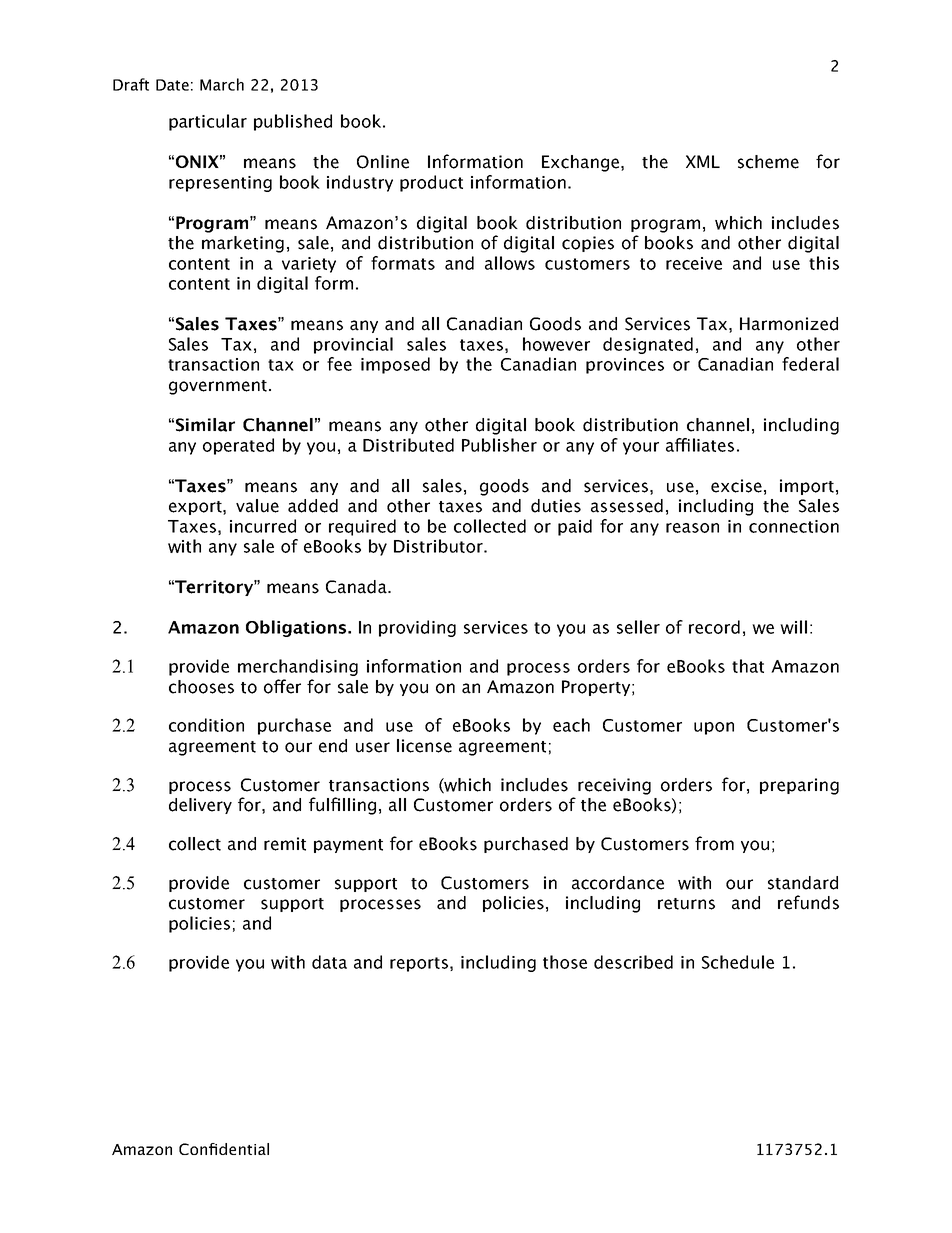  What do you see at coordinates (208, 122) in the page?
I see `particular` at bounding box center [208, 122].
